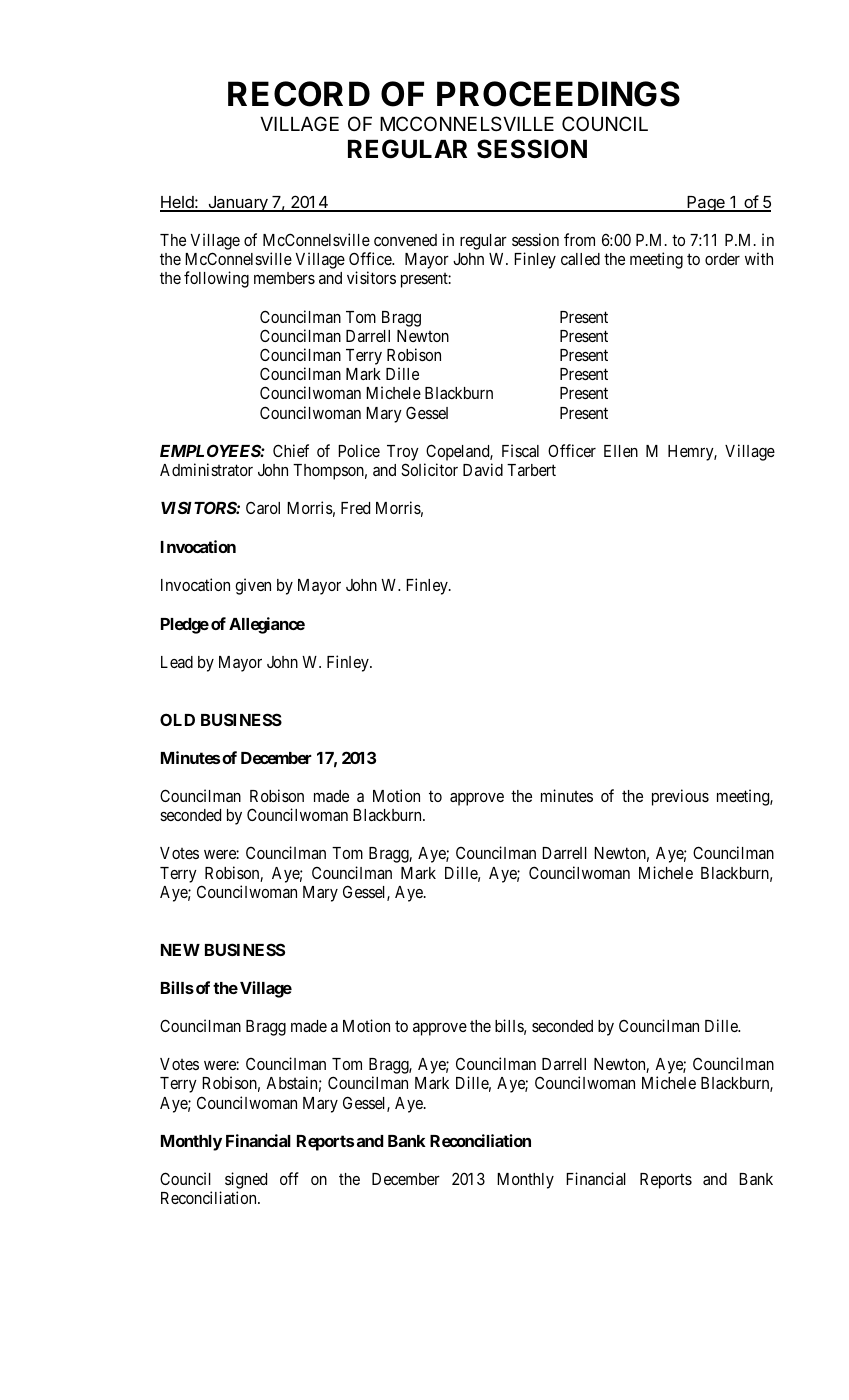 The width and height of the page is (849, 1400). What do you see at coordinates (253, 586) in the page?
I see `given` at bounding box center [253, 586].
